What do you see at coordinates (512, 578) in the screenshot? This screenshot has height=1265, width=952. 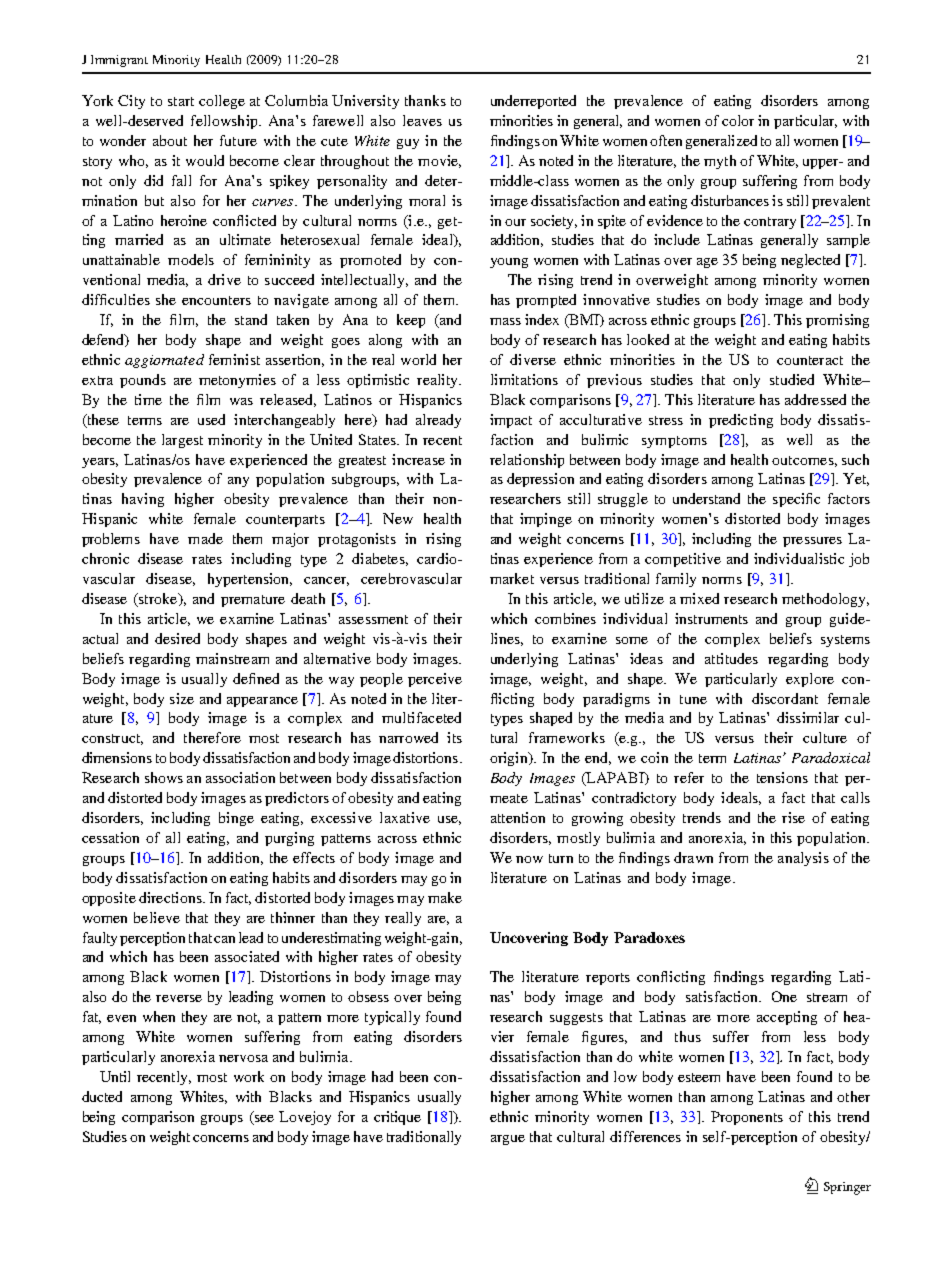 I see `market` at bounding box center [512, 578].
